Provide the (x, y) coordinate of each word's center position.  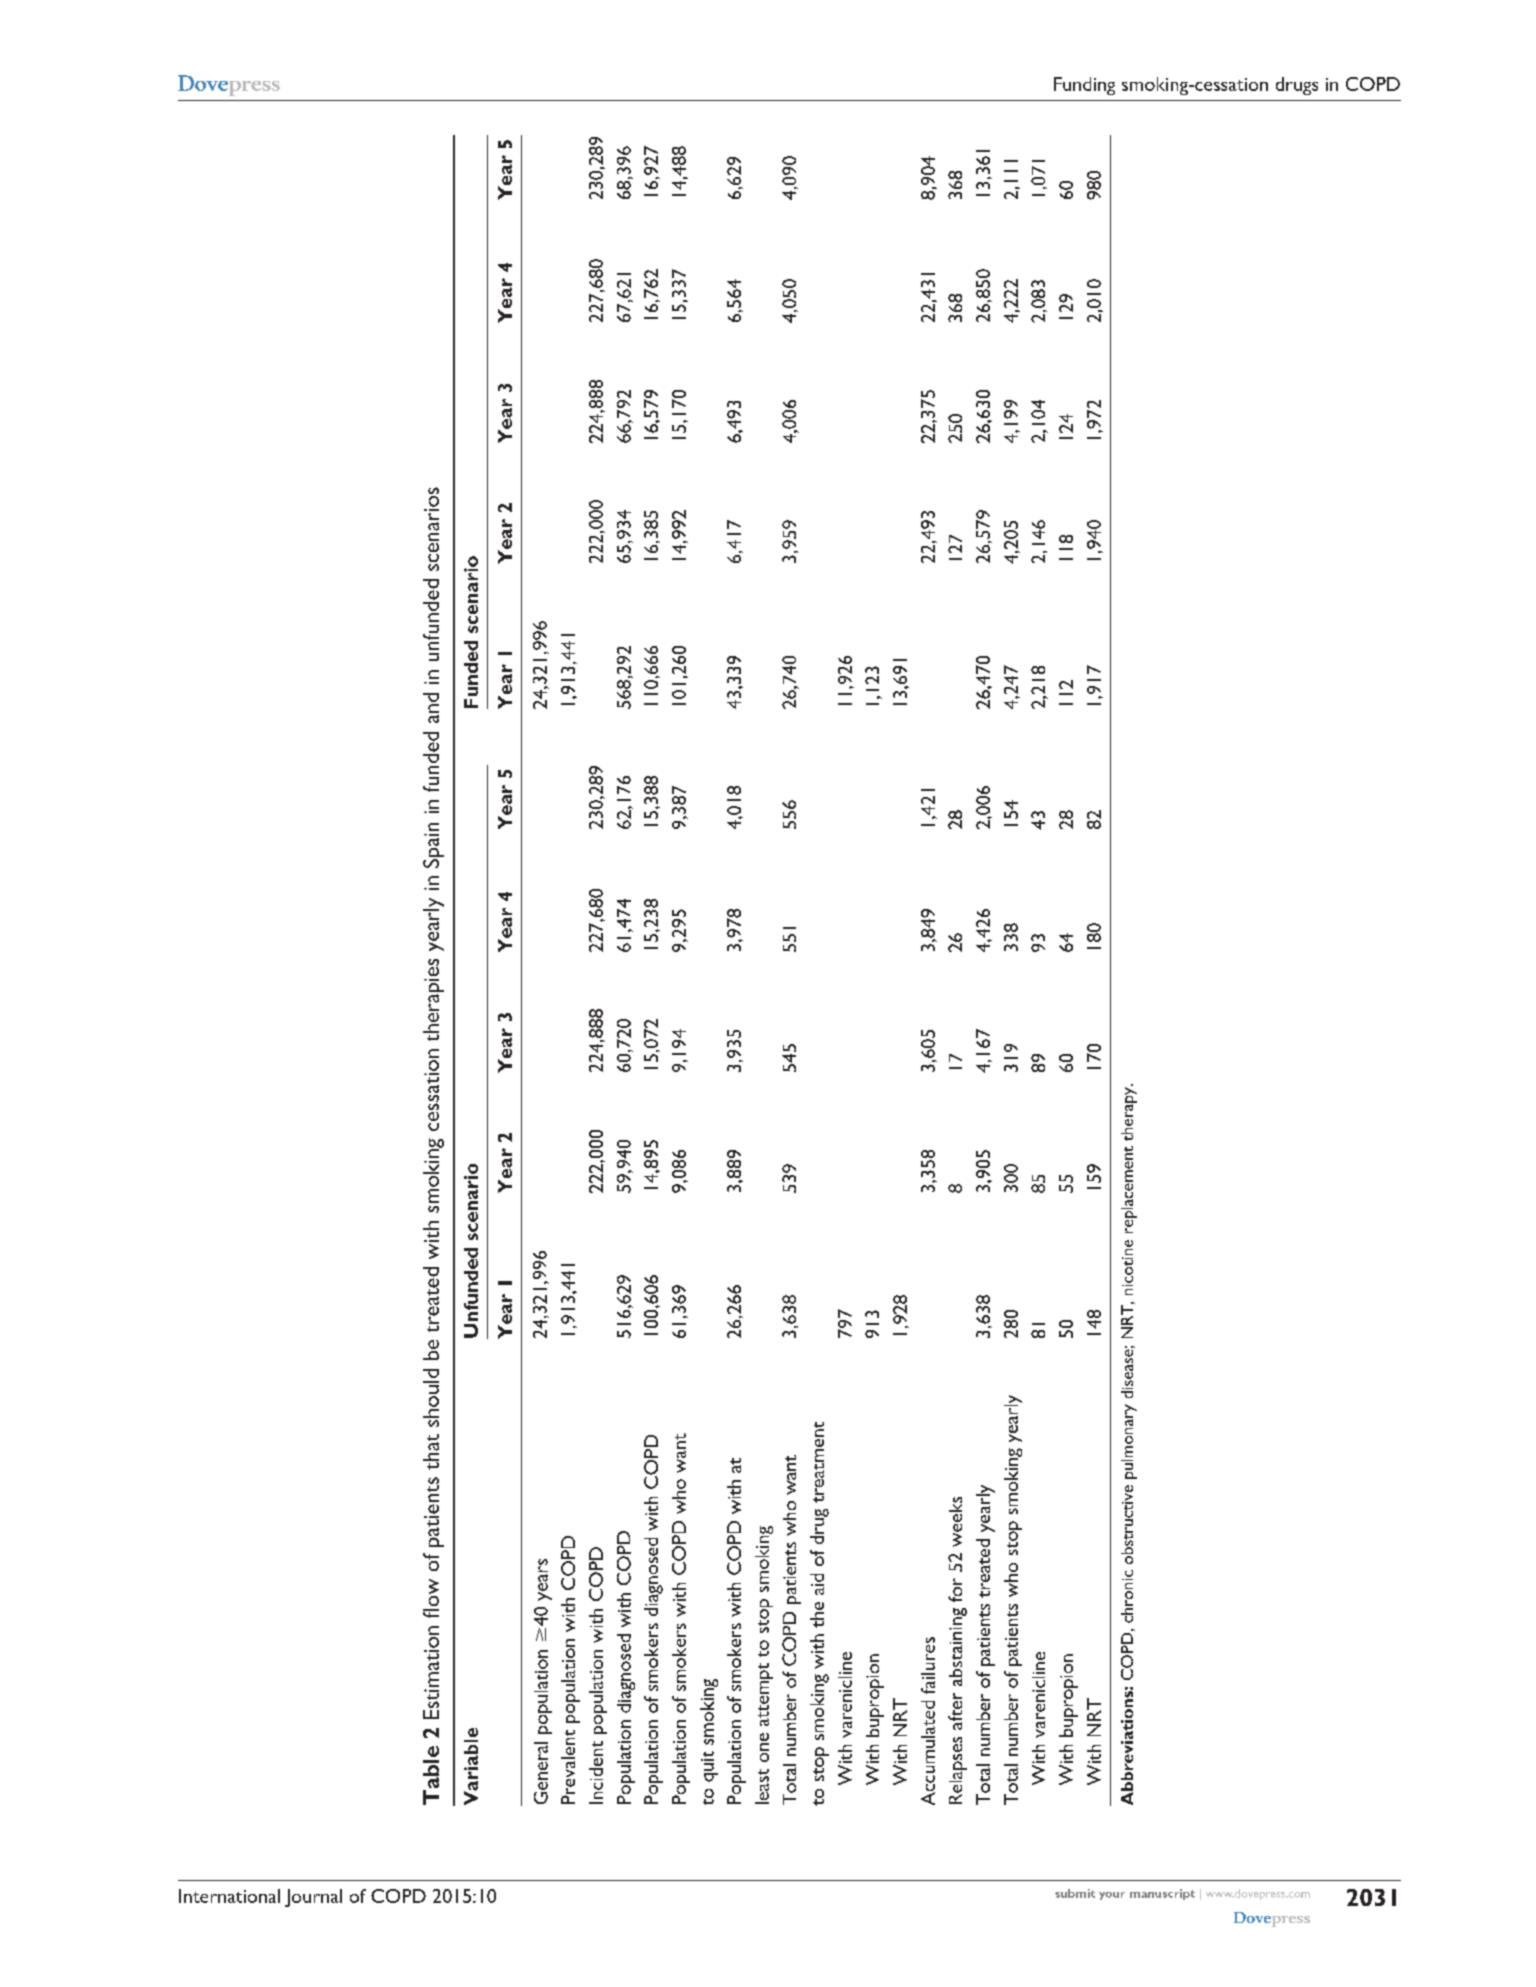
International (229, 1896)
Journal (313, 1898)
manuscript (1162, 1894)
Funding (1084, 86)
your (1112, 1896)
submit (1075, 1893)
